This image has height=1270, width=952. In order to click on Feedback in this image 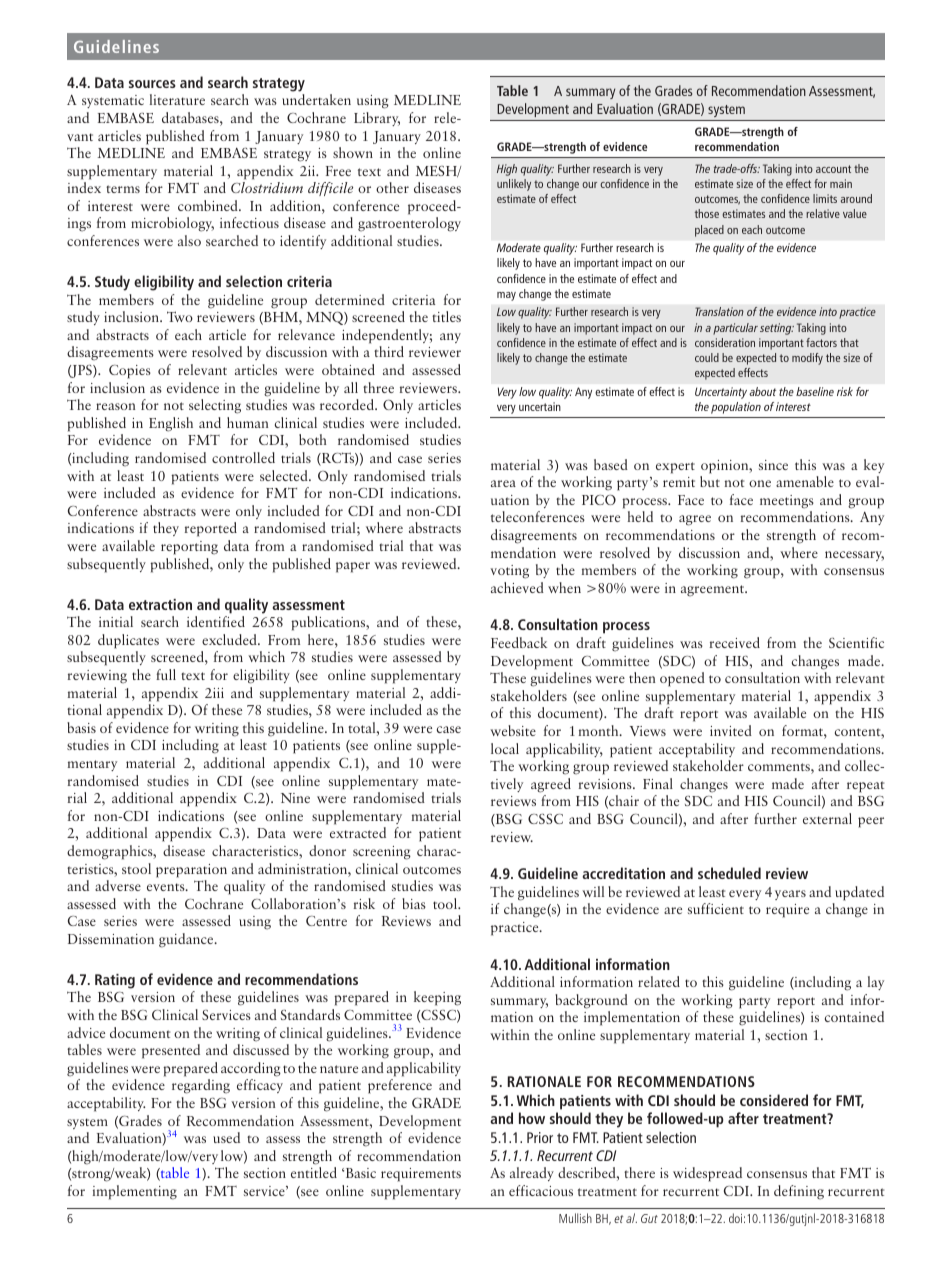, I will do `click(519, 642)`.
